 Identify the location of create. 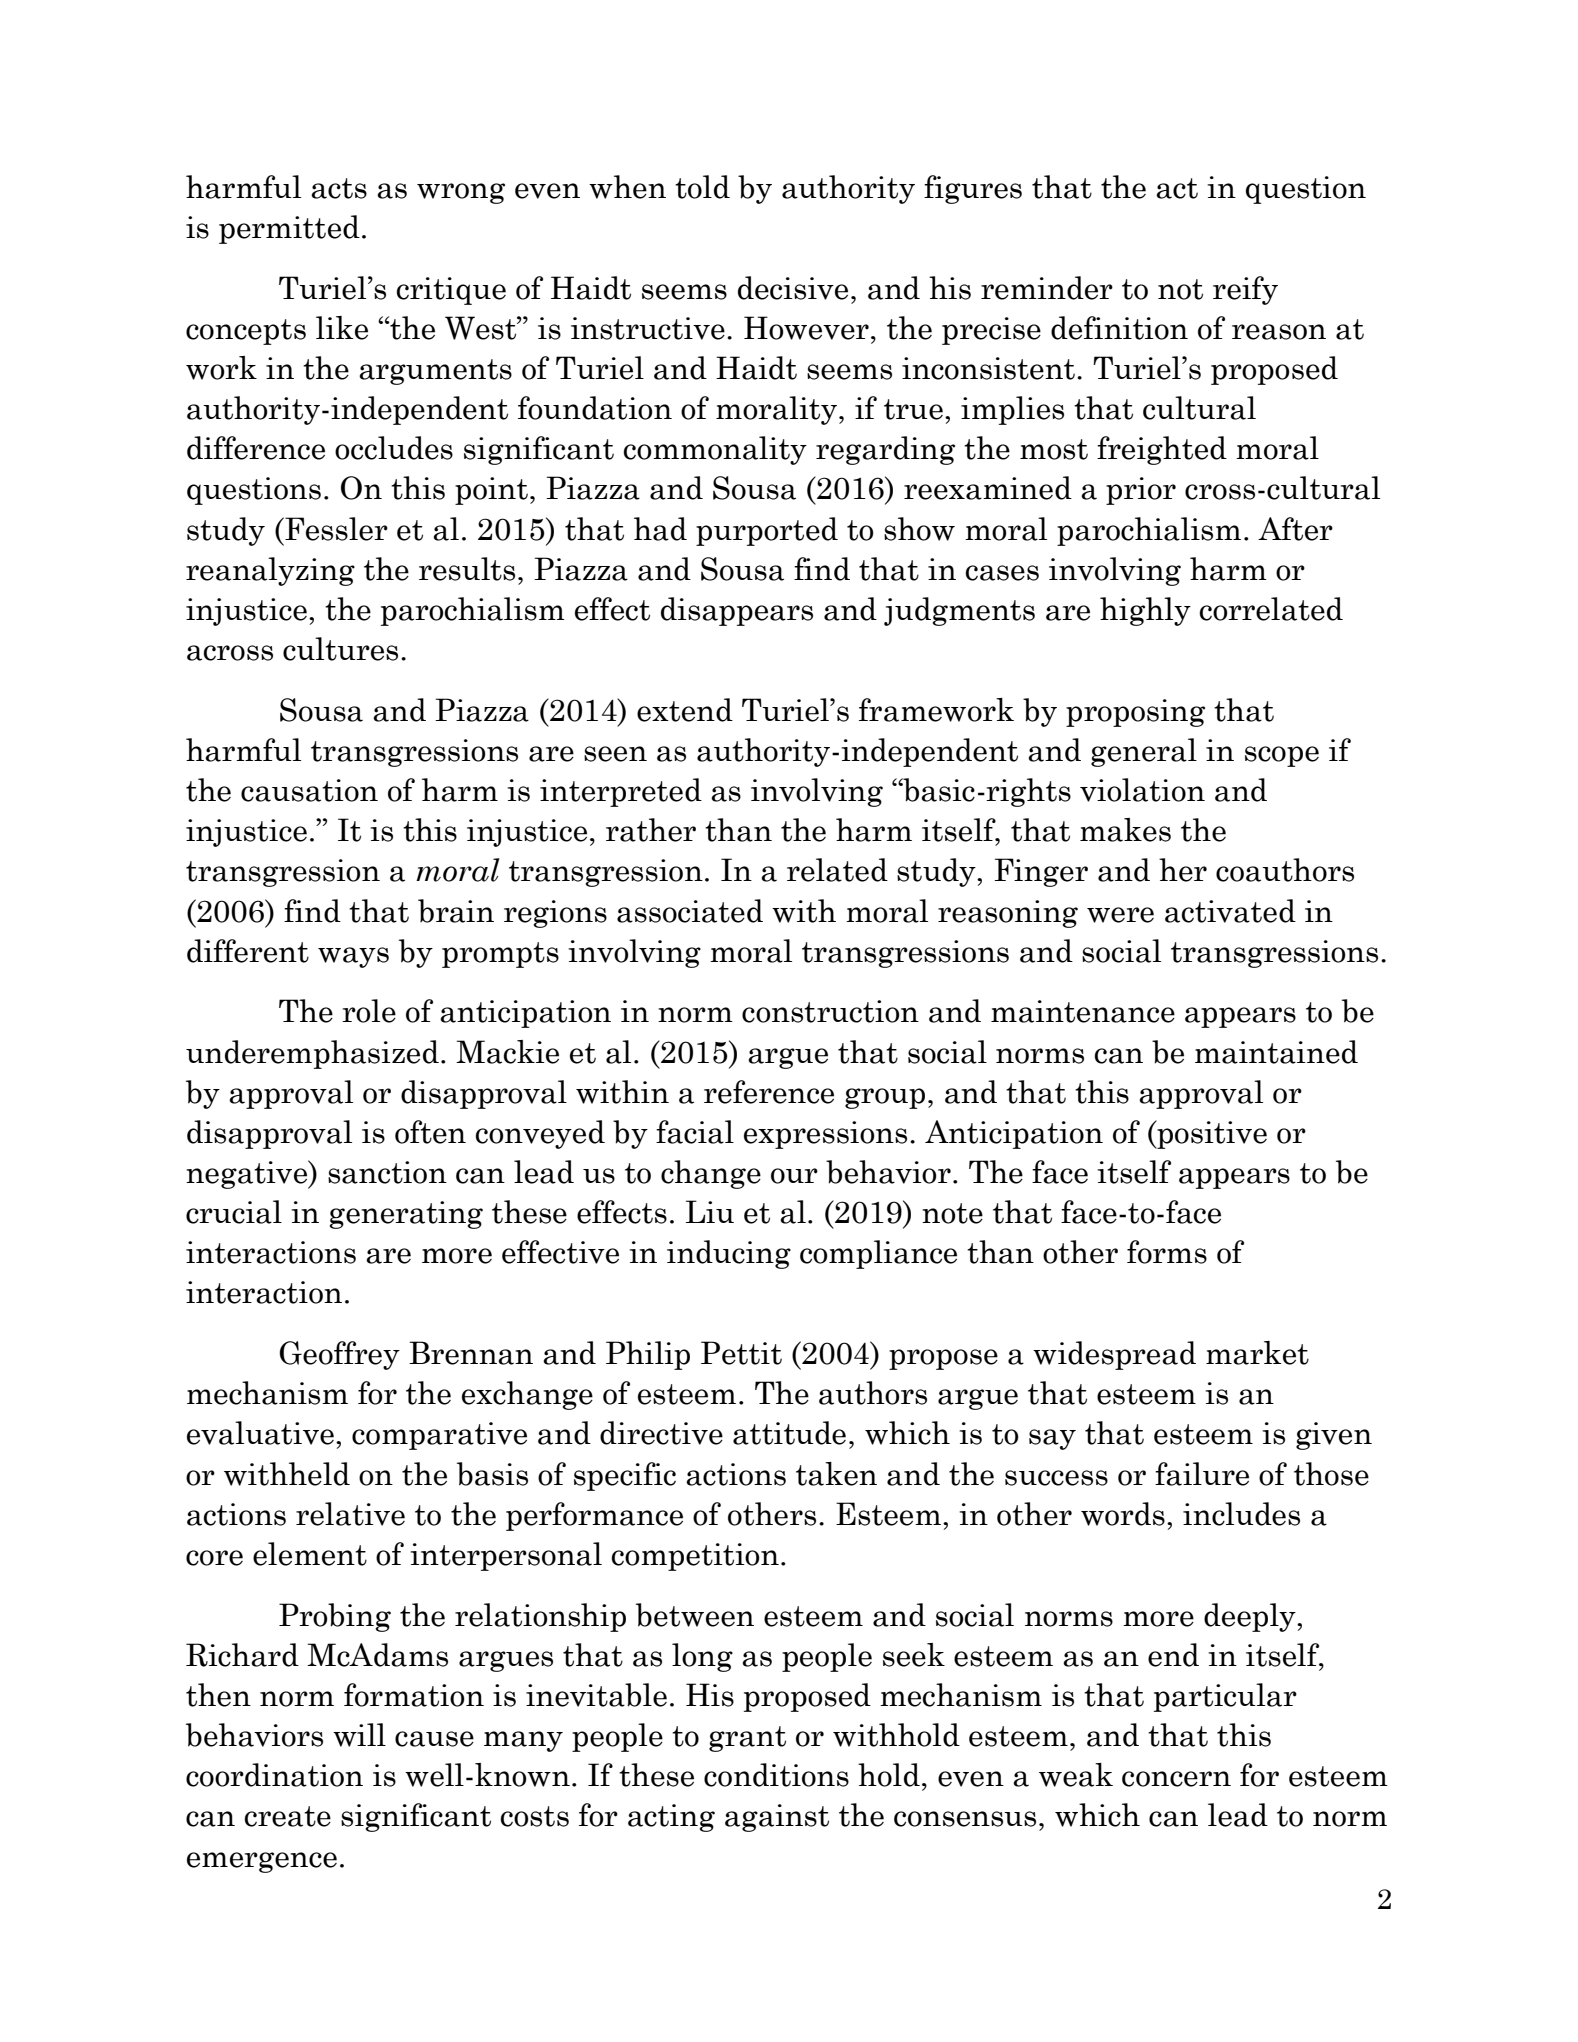
(287, 1816).
